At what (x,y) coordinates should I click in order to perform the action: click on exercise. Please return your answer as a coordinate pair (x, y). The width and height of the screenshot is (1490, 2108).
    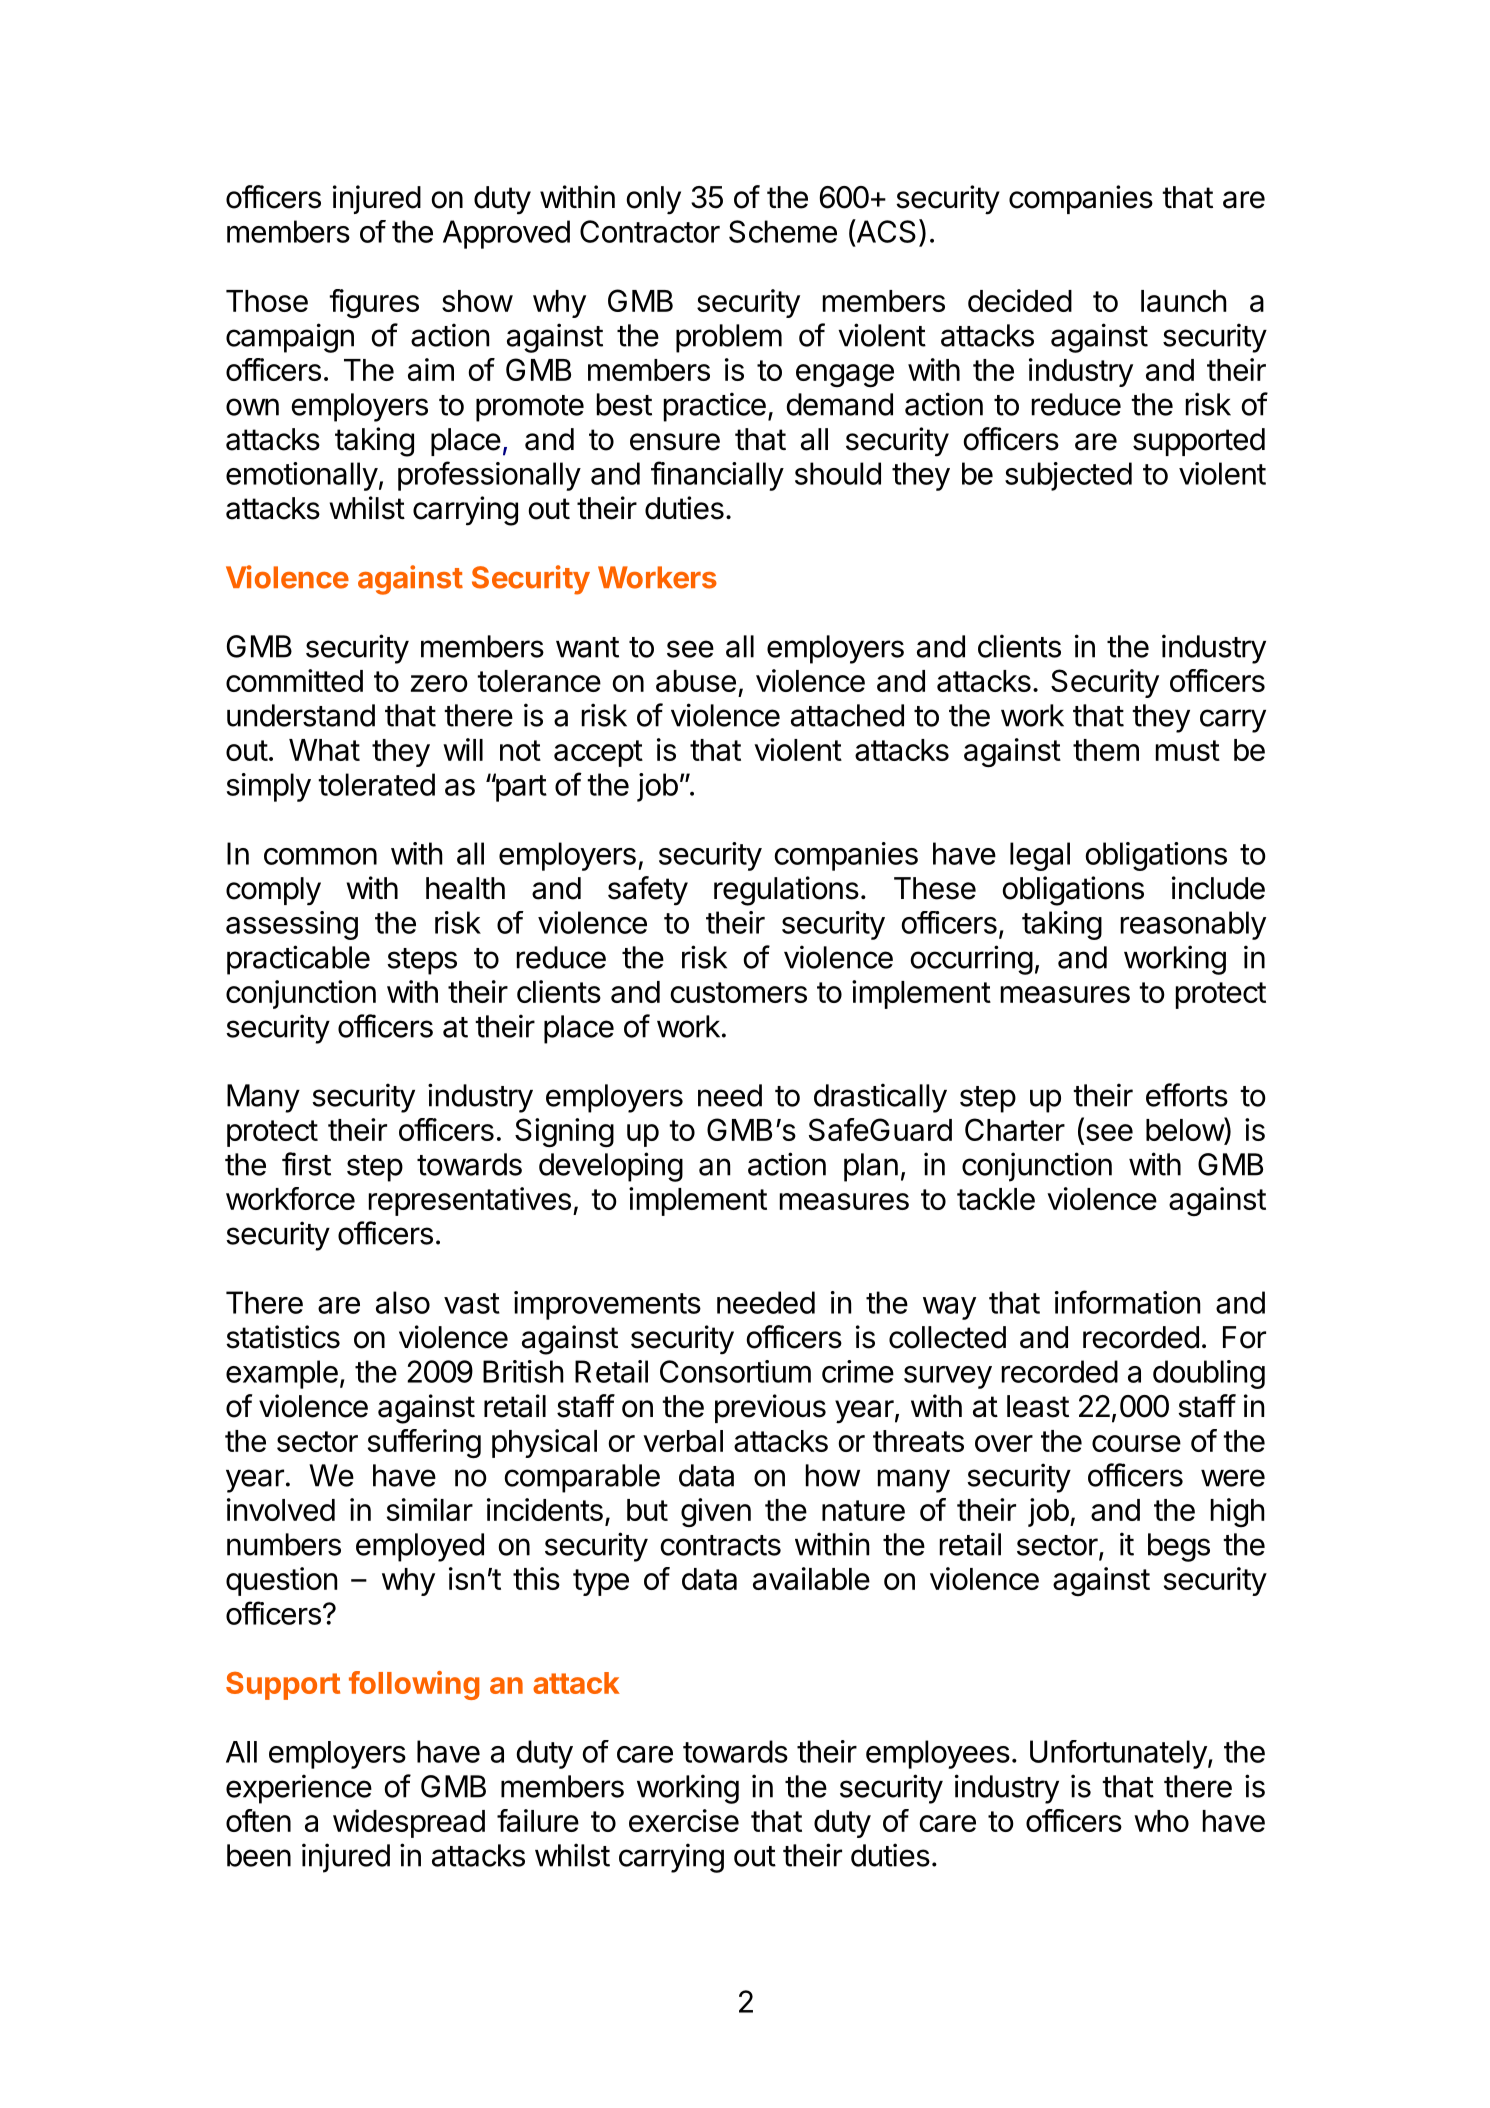
    Looking at the image, I should click on (684, 1820).
